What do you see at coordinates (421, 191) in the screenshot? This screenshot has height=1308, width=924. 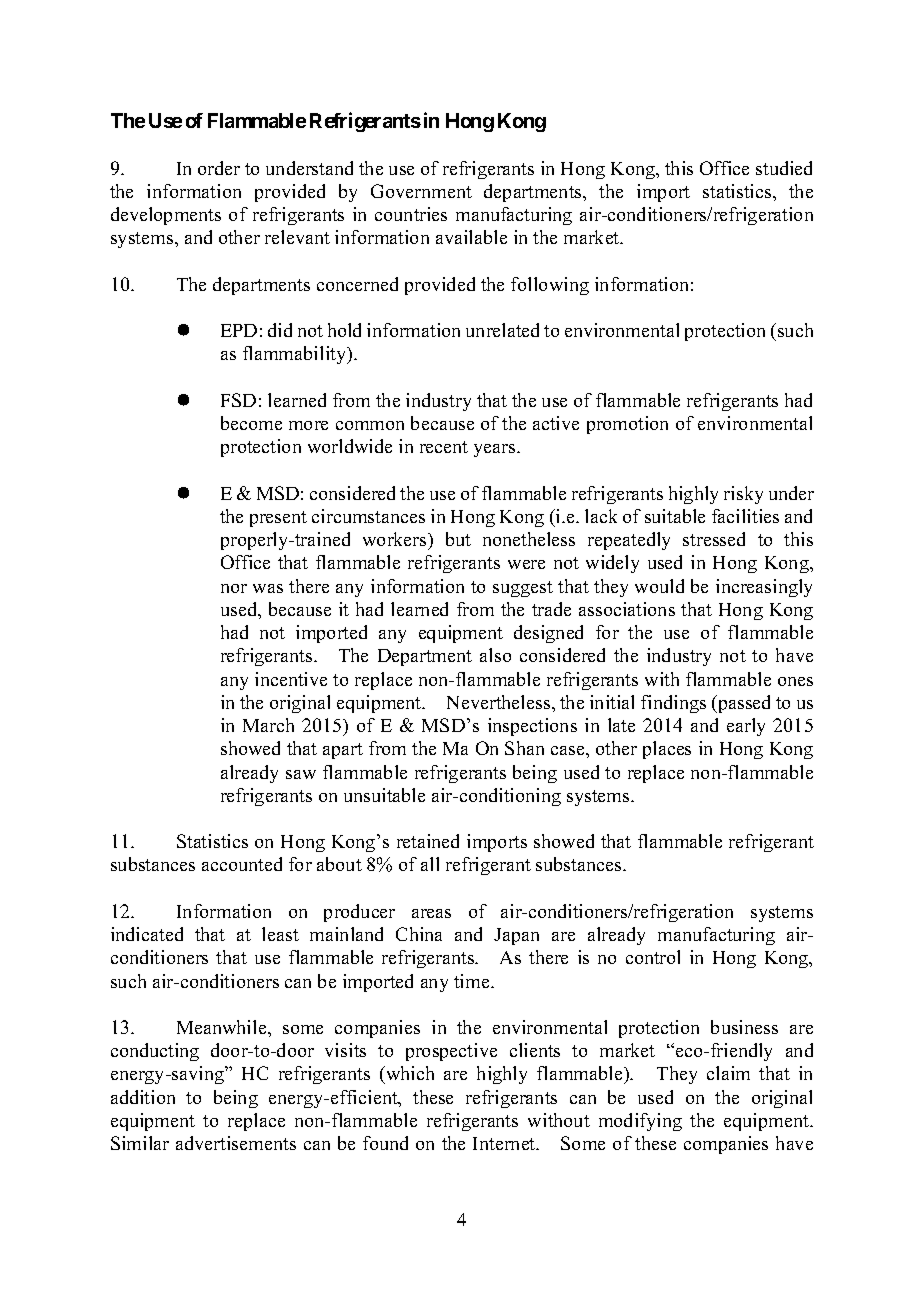 I see `Government` at bounding box center [421, 191].
